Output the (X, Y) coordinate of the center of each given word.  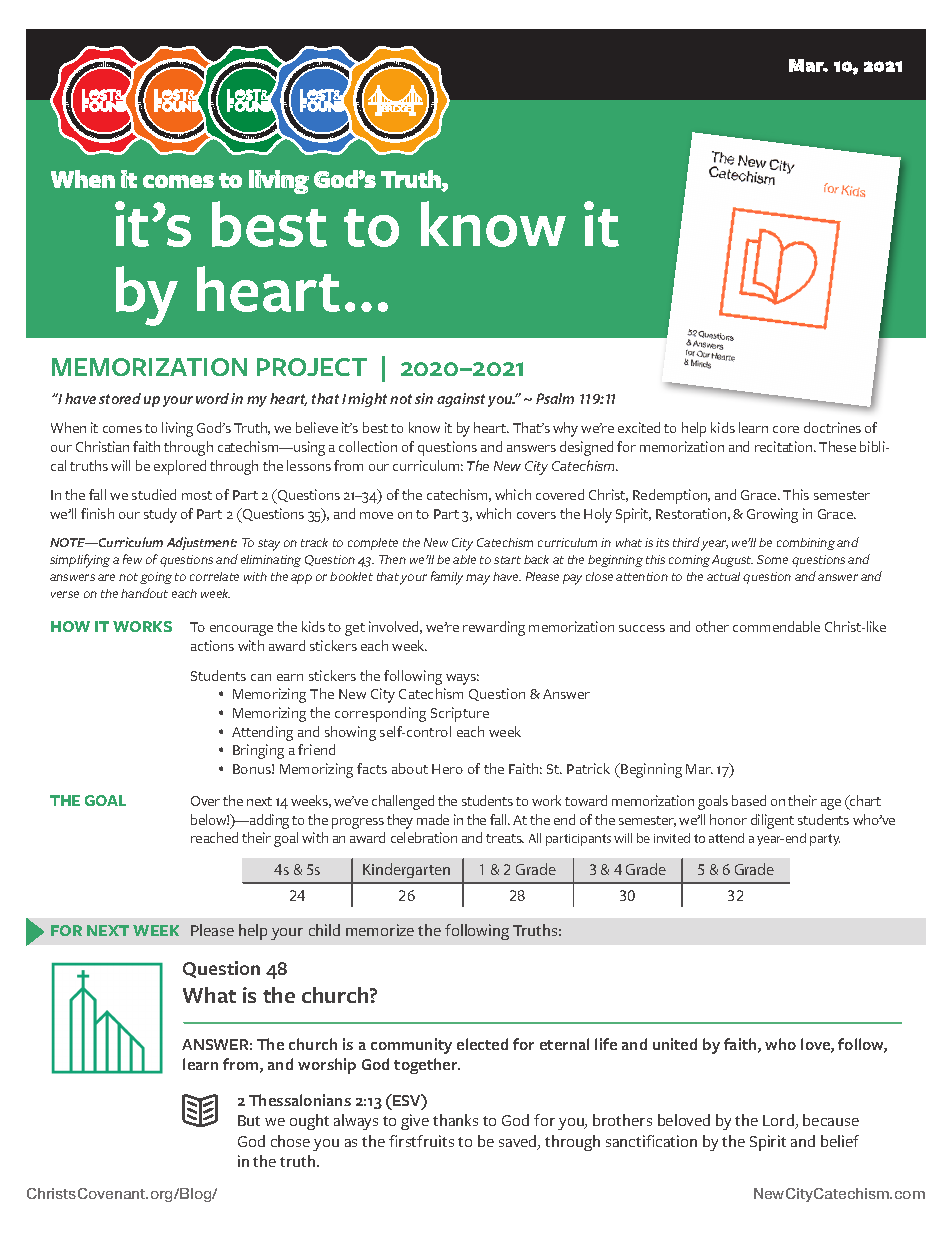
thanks (455, 1120)
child (324, 930)
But (249, 1120)
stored (120, 398)
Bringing (258, 751)
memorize (380, 930)
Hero (447, 769)
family (449, 578)
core (786, 429)
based (749, 800)
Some (772, 559)
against (461, 400)
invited (672, 838)
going (156, 578)
